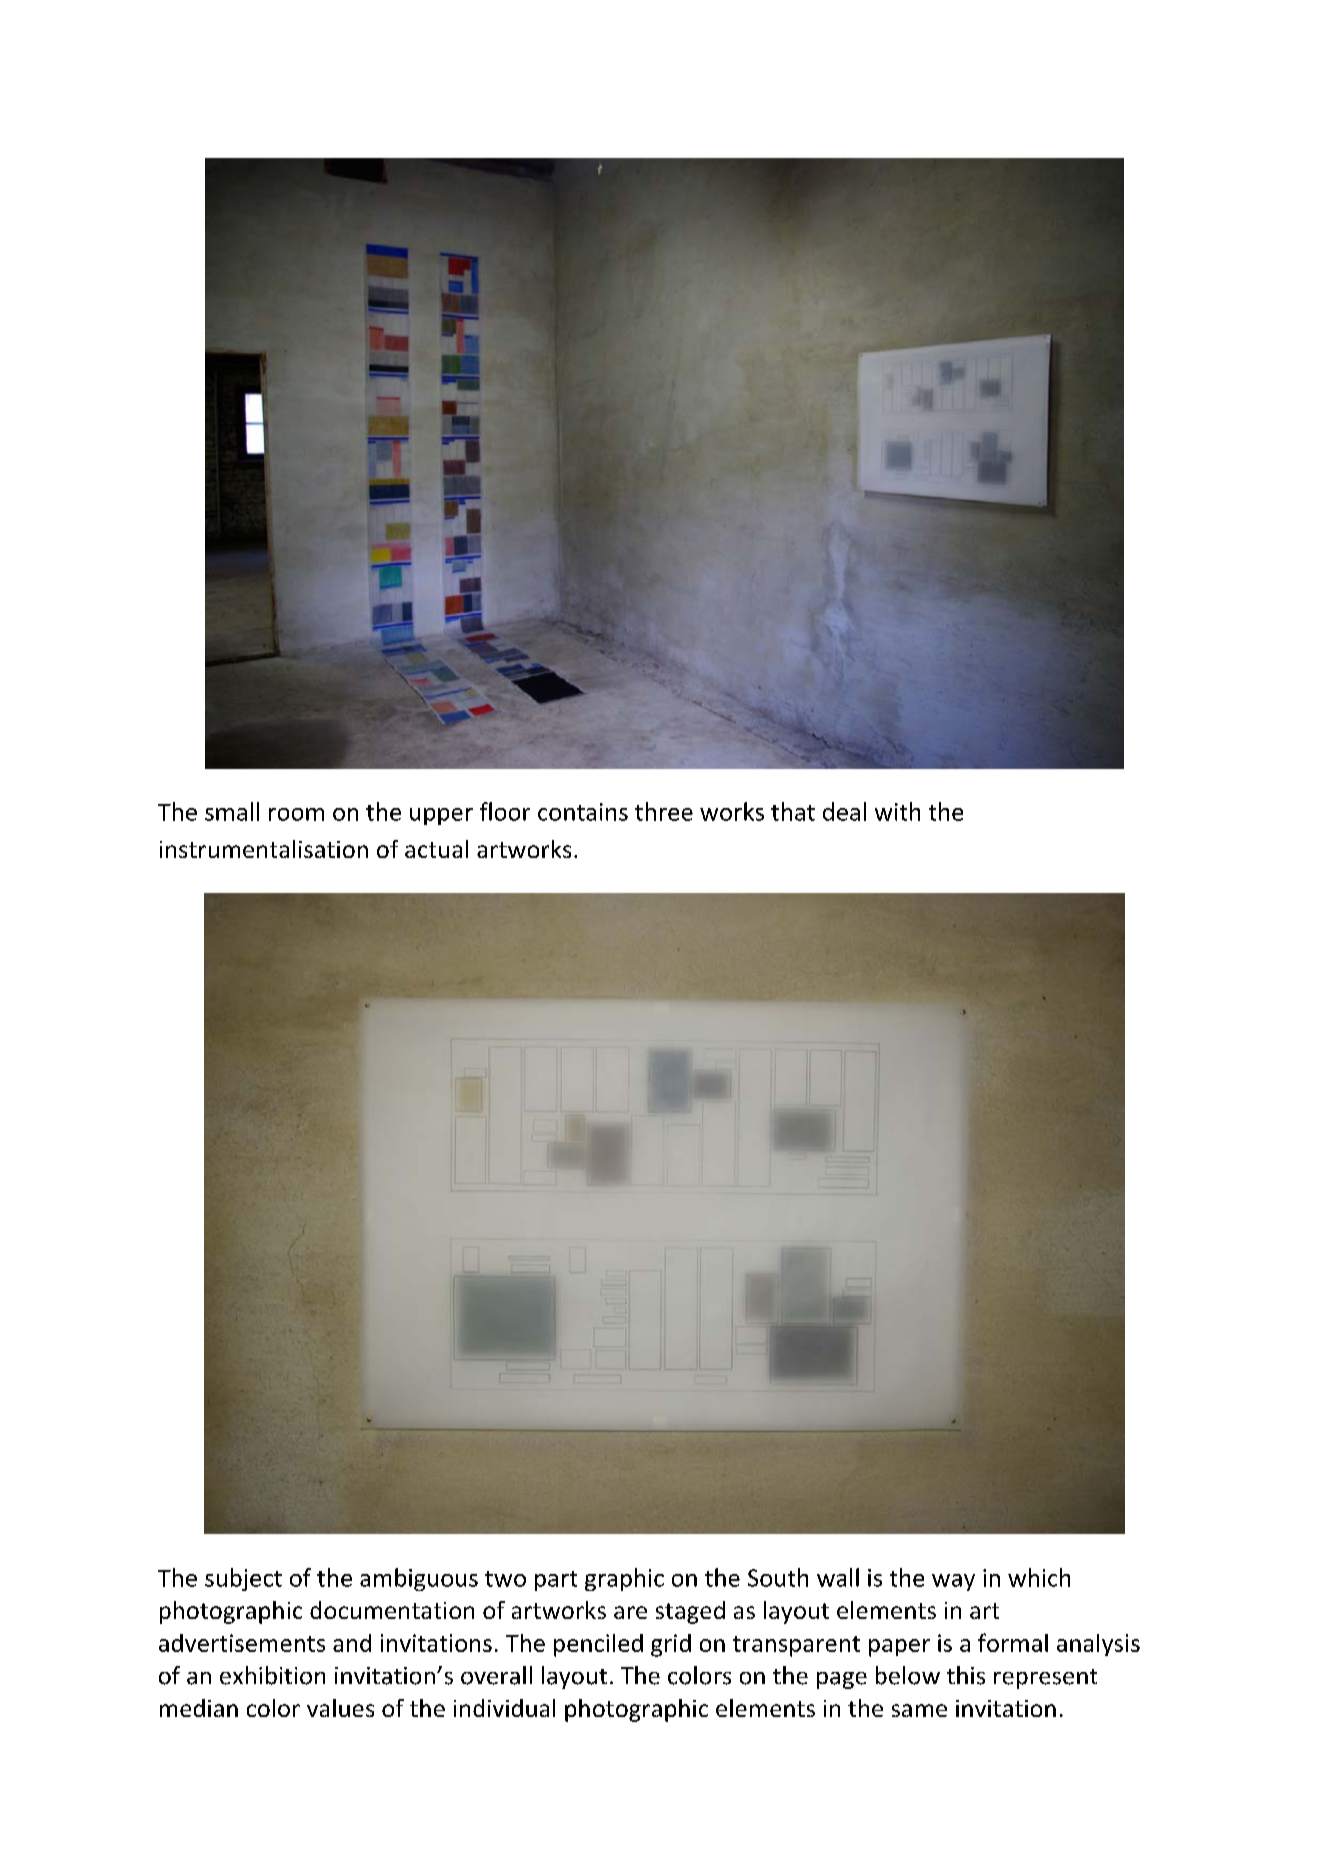 This document has height=1875, width=1325. I want to click on which, so click(1039, 1577).
